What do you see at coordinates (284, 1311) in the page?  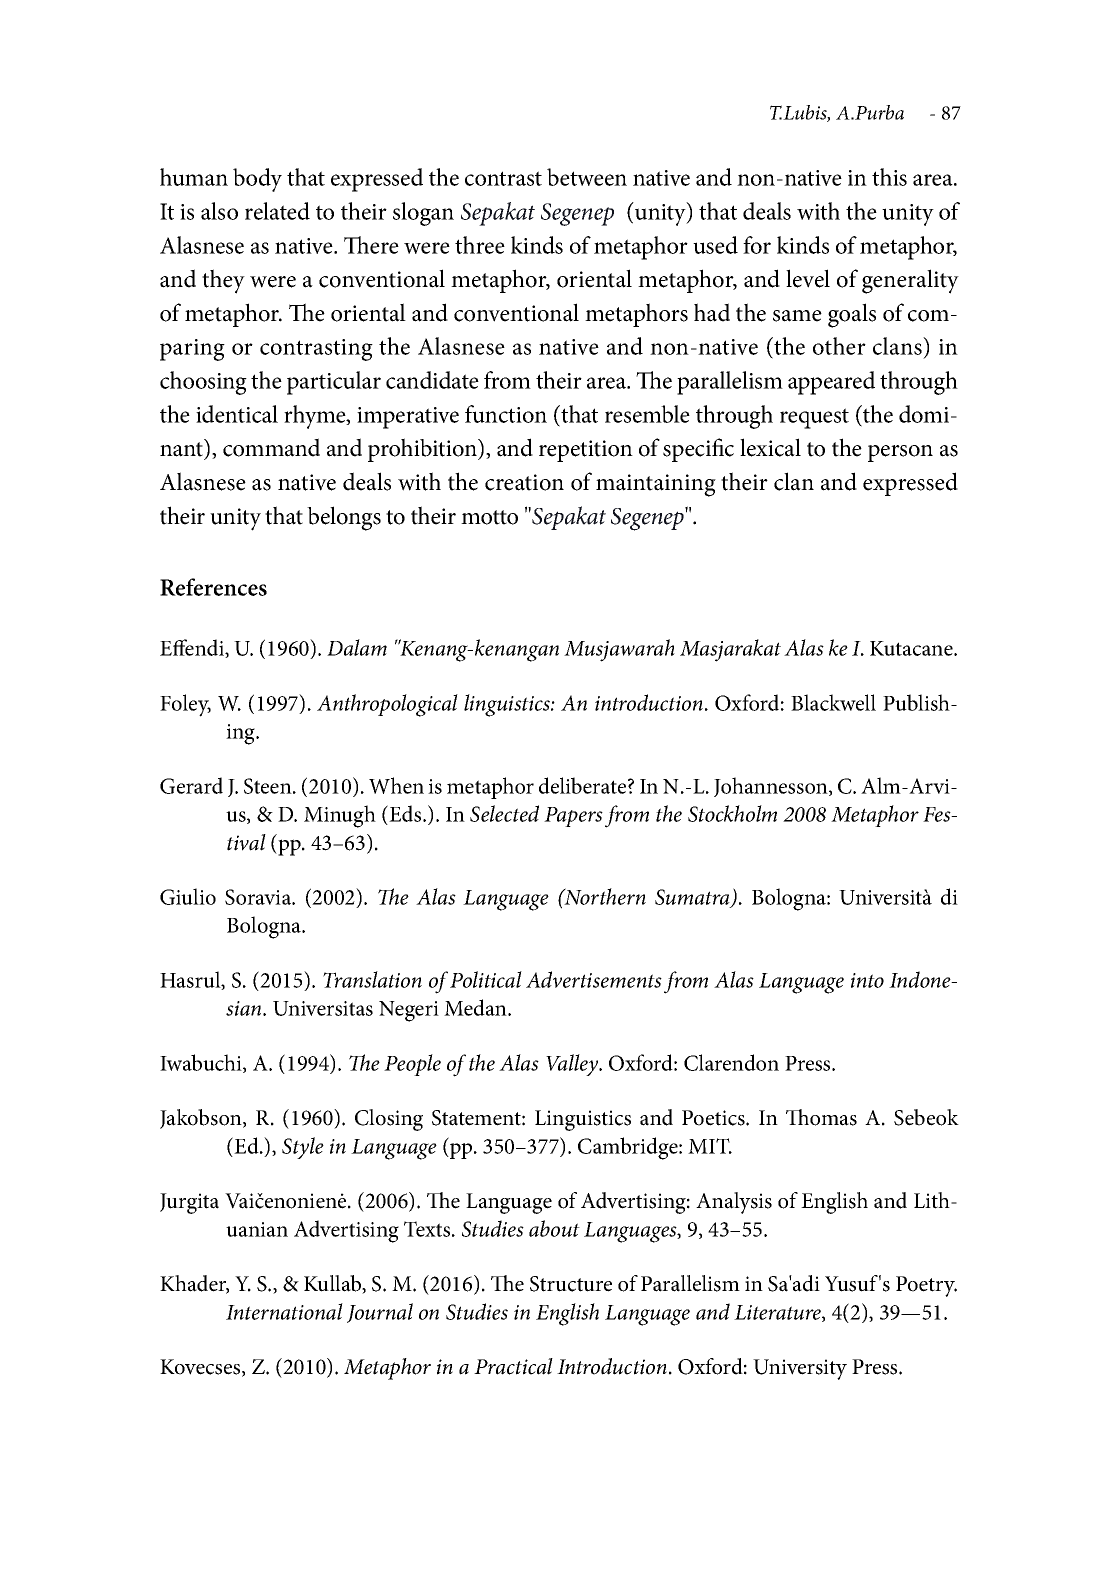 I see `International` at bounding box center [284, 1311].
